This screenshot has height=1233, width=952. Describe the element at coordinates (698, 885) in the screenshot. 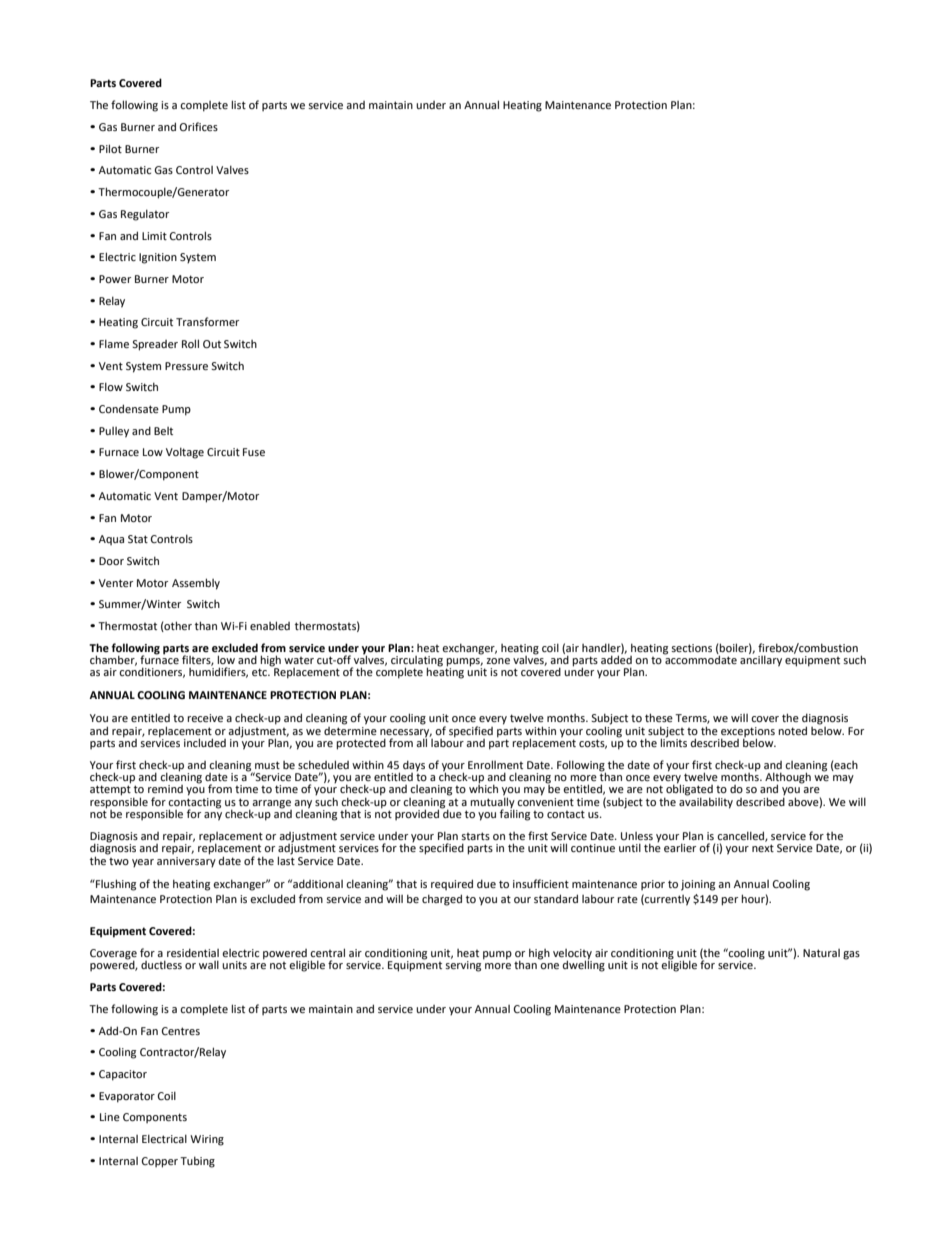

I see `joining` at that location.
